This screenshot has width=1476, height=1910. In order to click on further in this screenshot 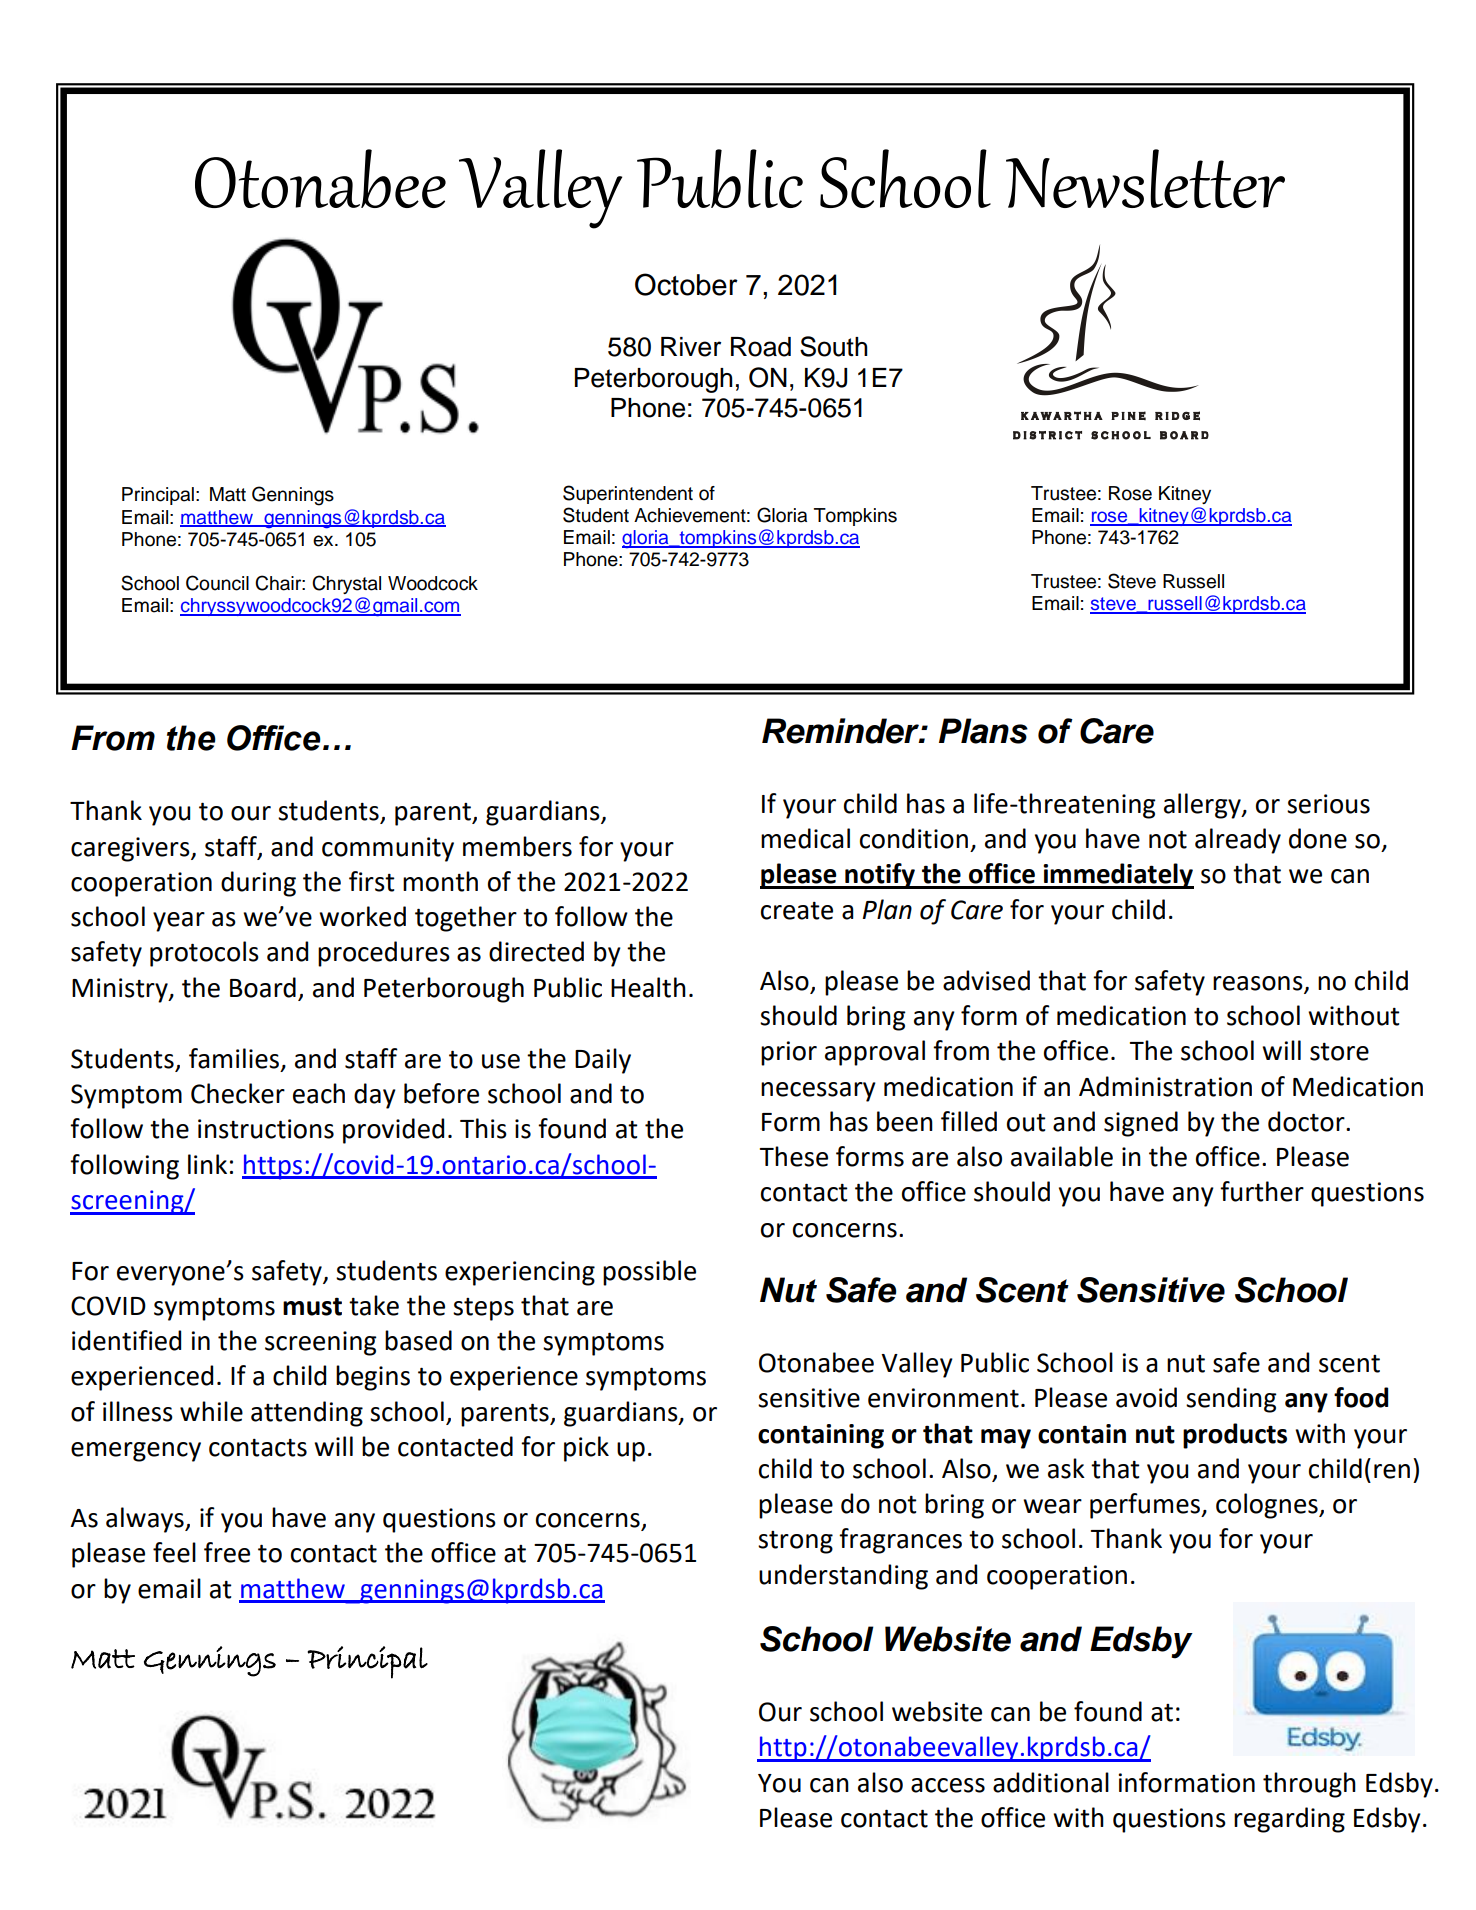, I will do `click(1262, 1191)`.
